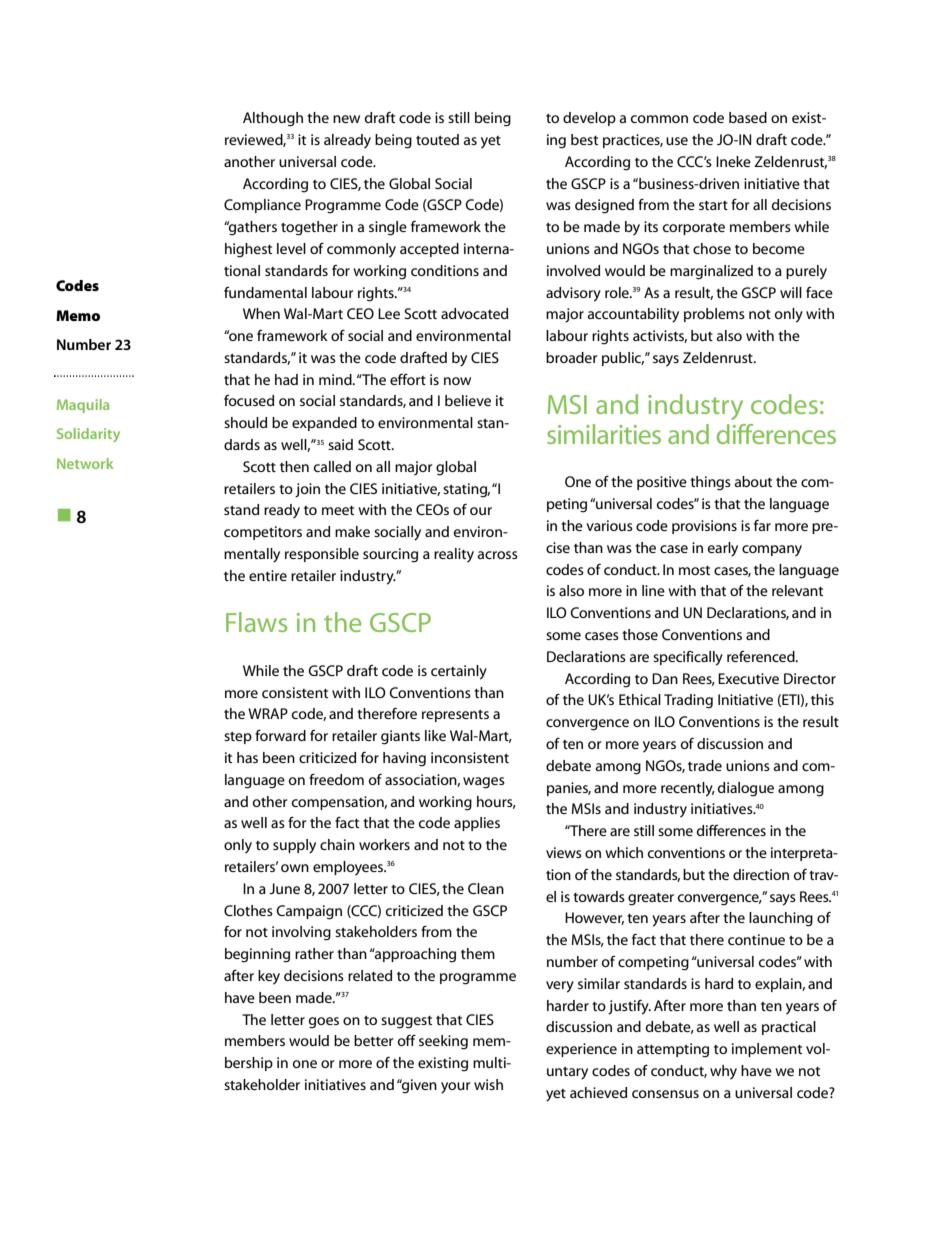 The image size is (952, 1233). I want to click on Although, so click(273, 119).
